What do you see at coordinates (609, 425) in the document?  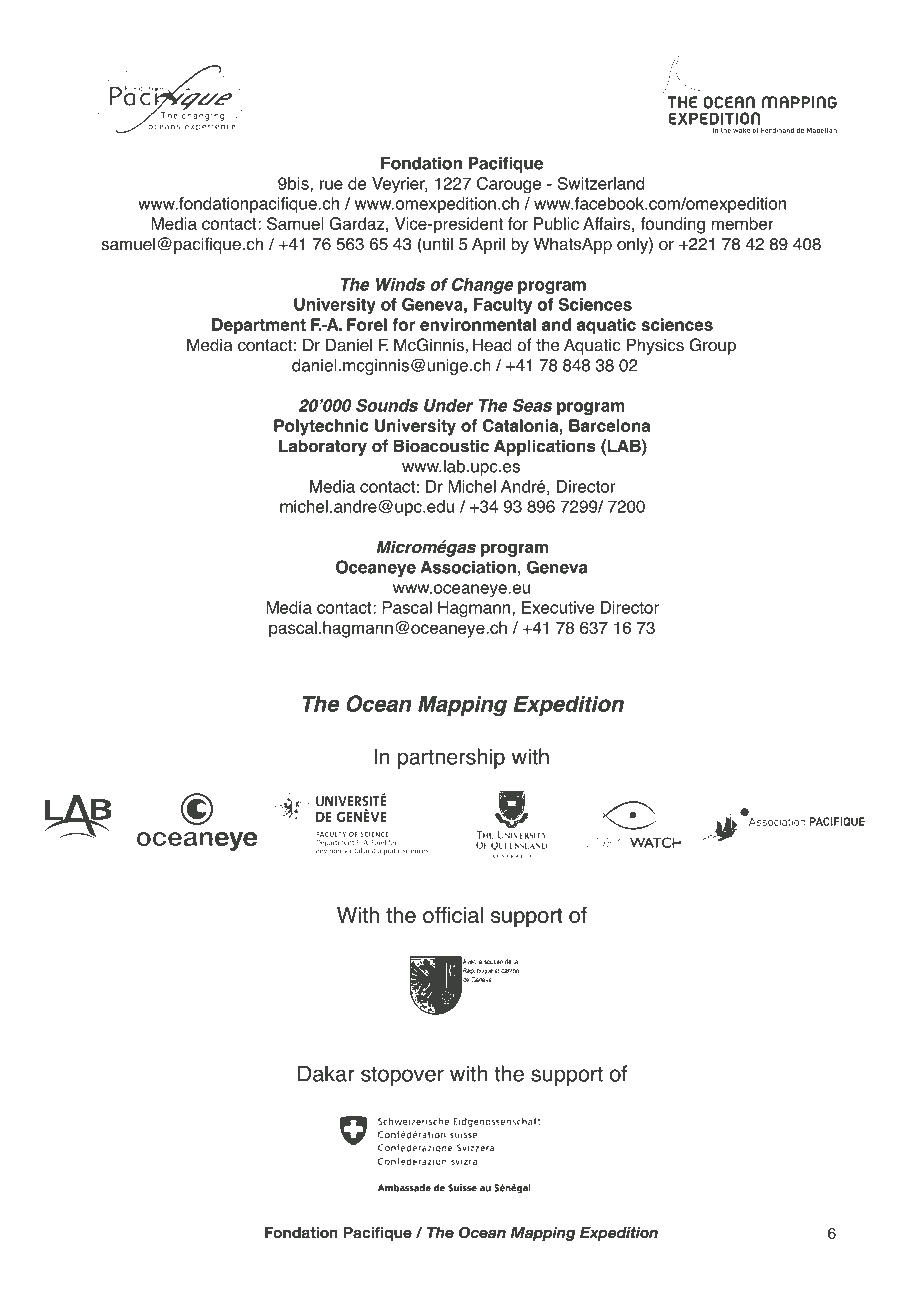 I see `Barcelona` at bounding box center [609, 425].
